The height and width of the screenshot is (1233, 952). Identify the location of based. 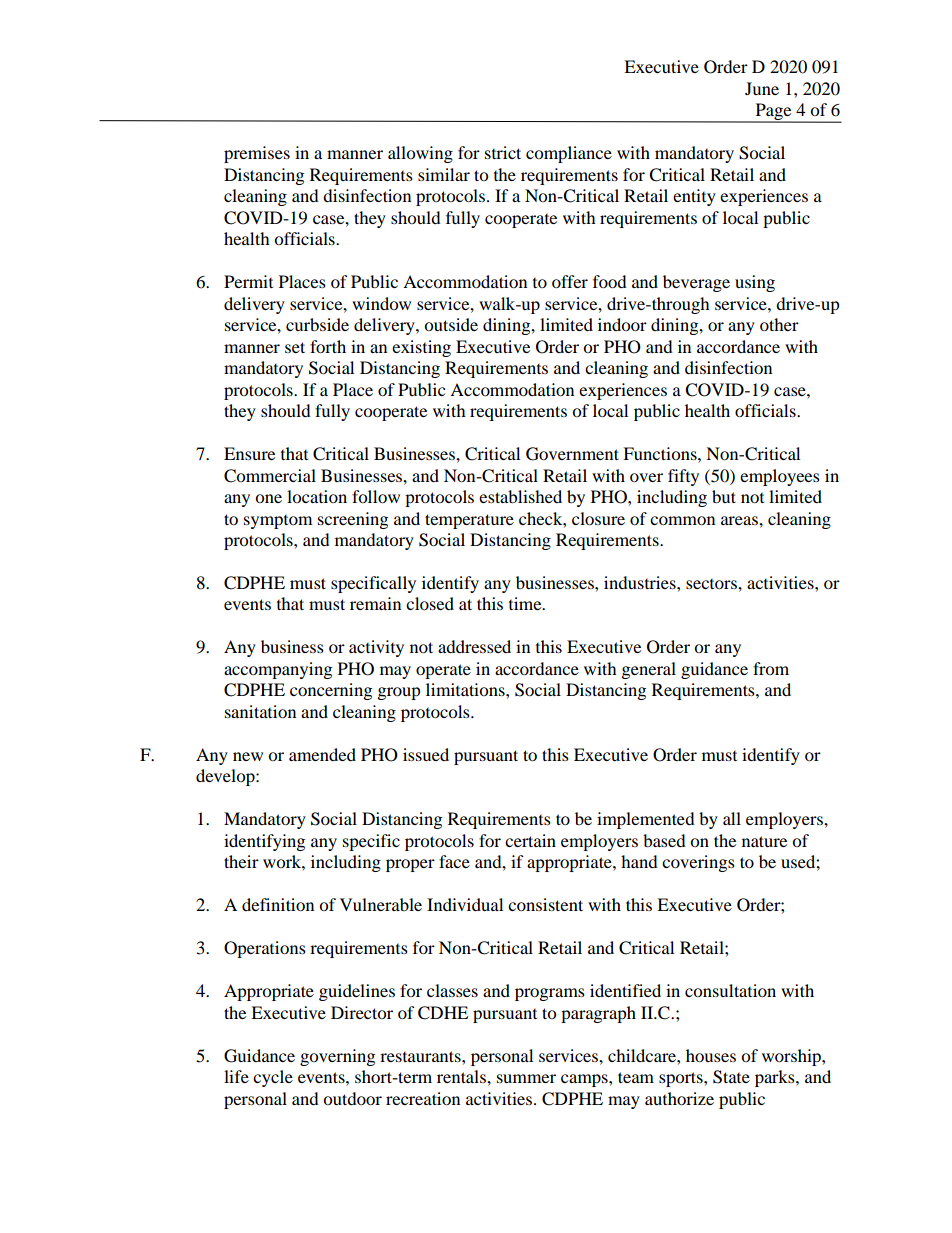
(664, 840).
